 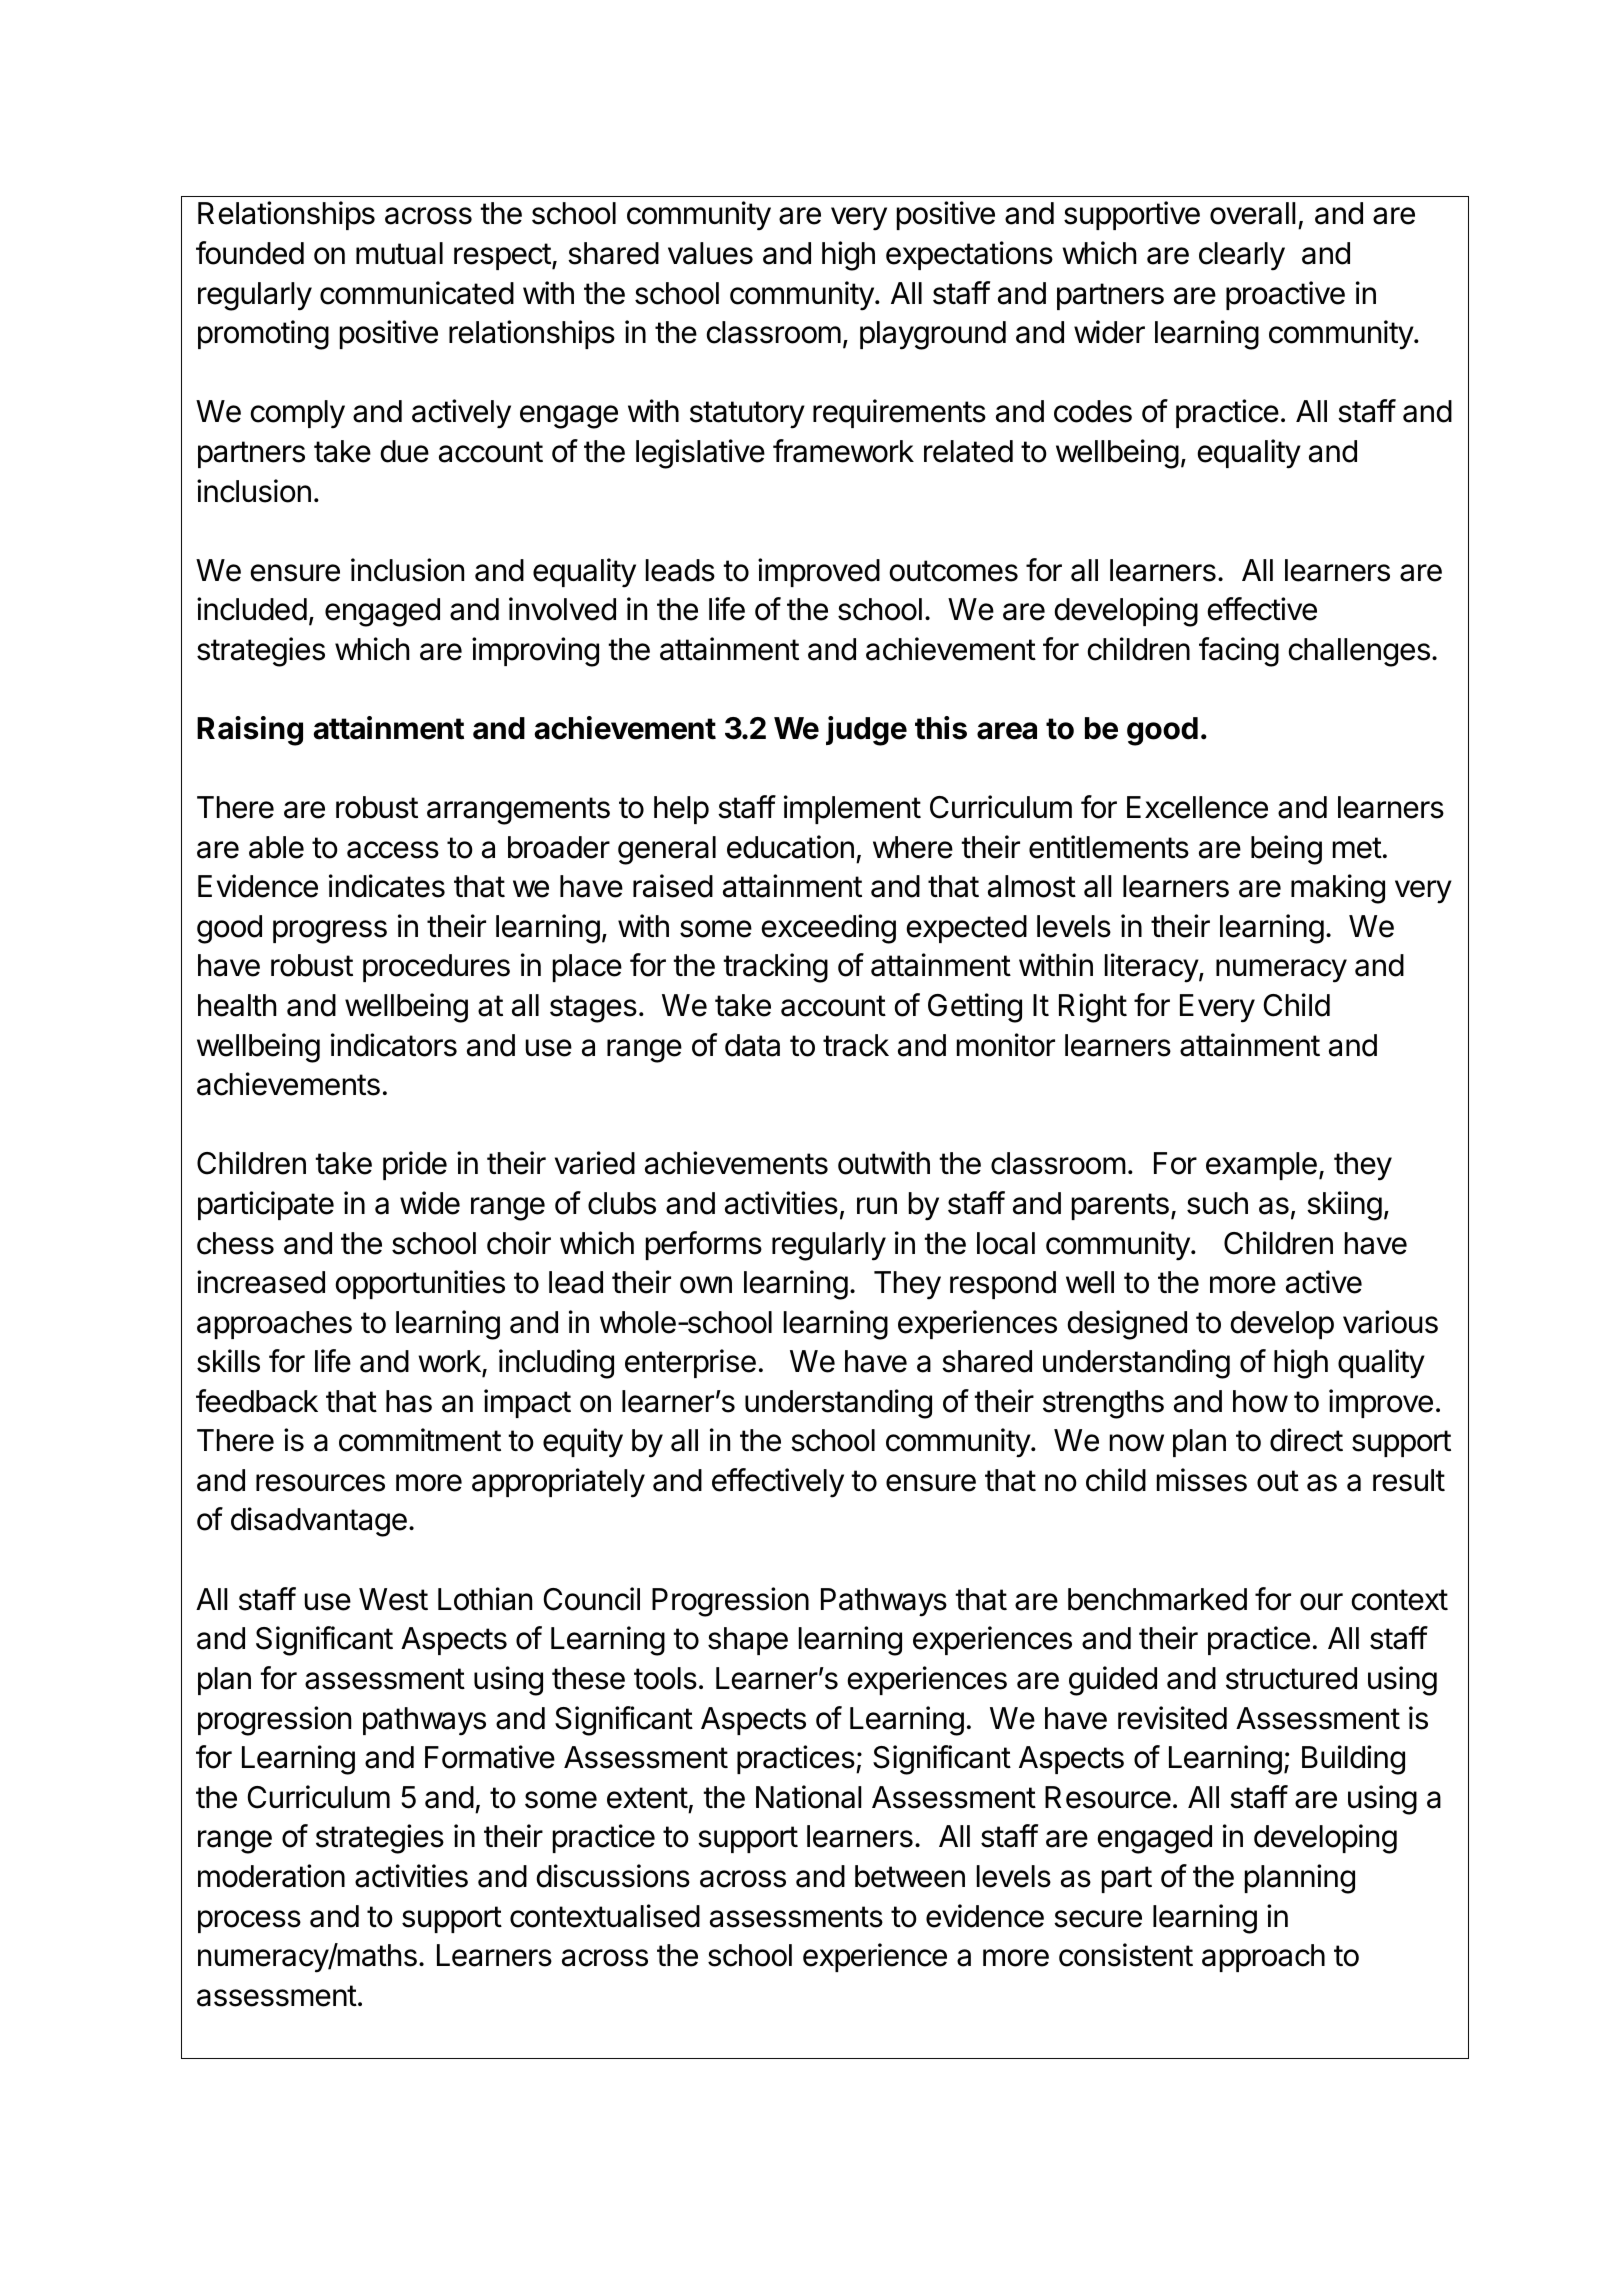 I want to click on data, so click(x=752, y=1045).
